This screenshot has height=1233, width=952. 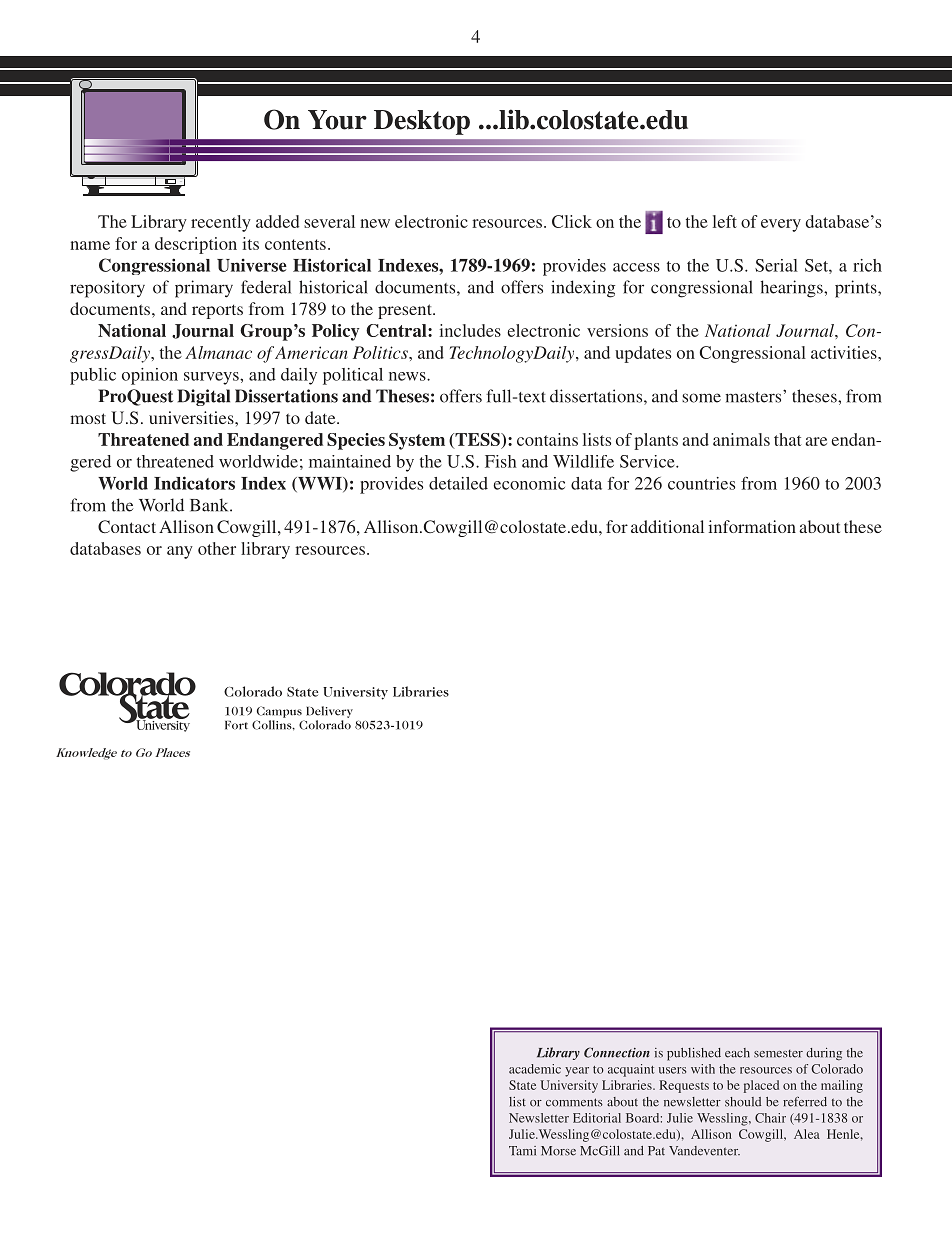 What do you see at coordinates (422, 122) in the screenshot?
I see `Desktop` at bounding box center [422, 122].
